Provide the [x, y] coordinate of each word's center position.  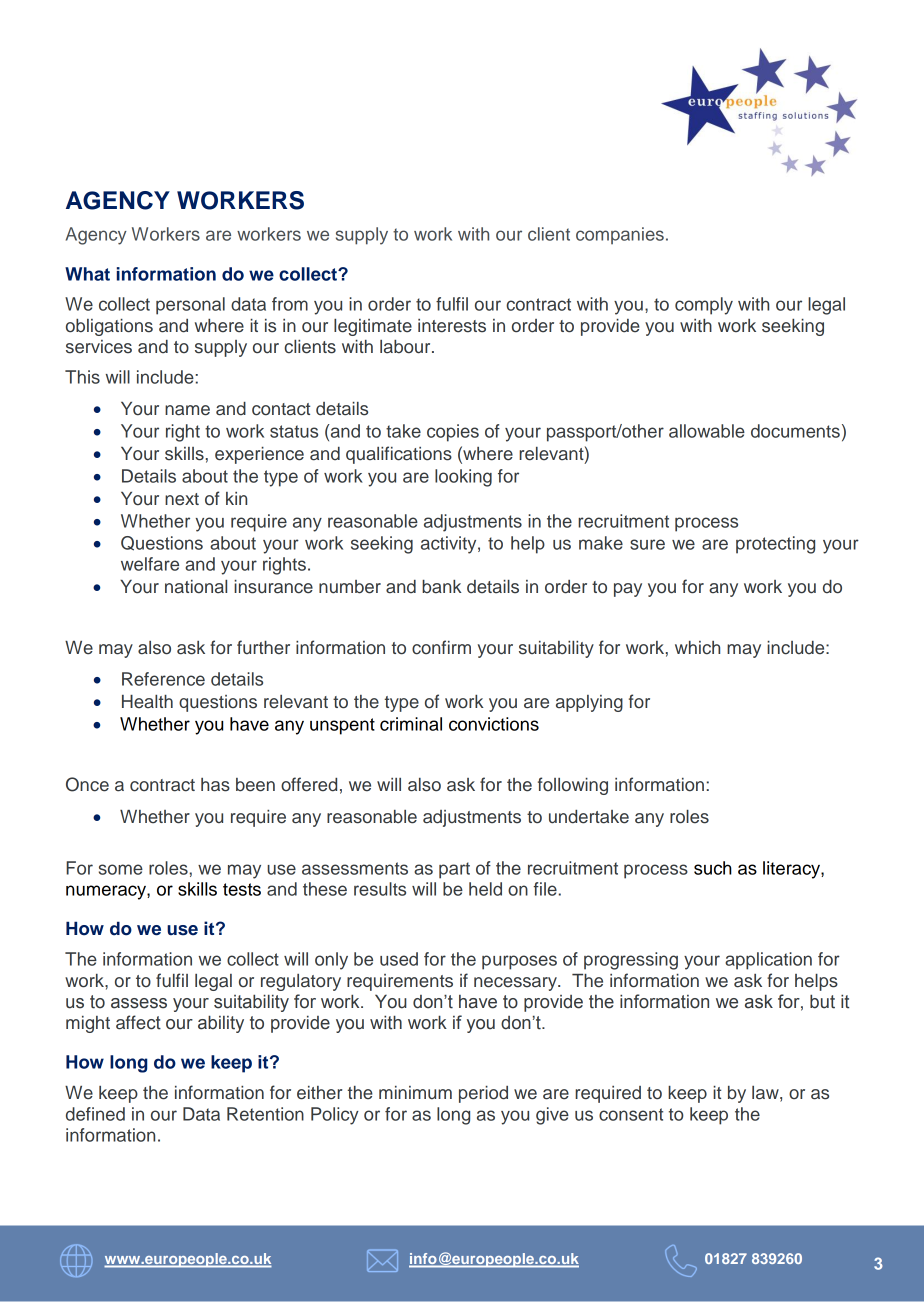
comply [704, 306]
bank [442, 587]
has [215, 785]
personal [190, 306]
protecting [775, 545]
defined [95, 1114]
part [454, 870]
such [713, 868]
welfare [150, 564]
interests [452, 326]
